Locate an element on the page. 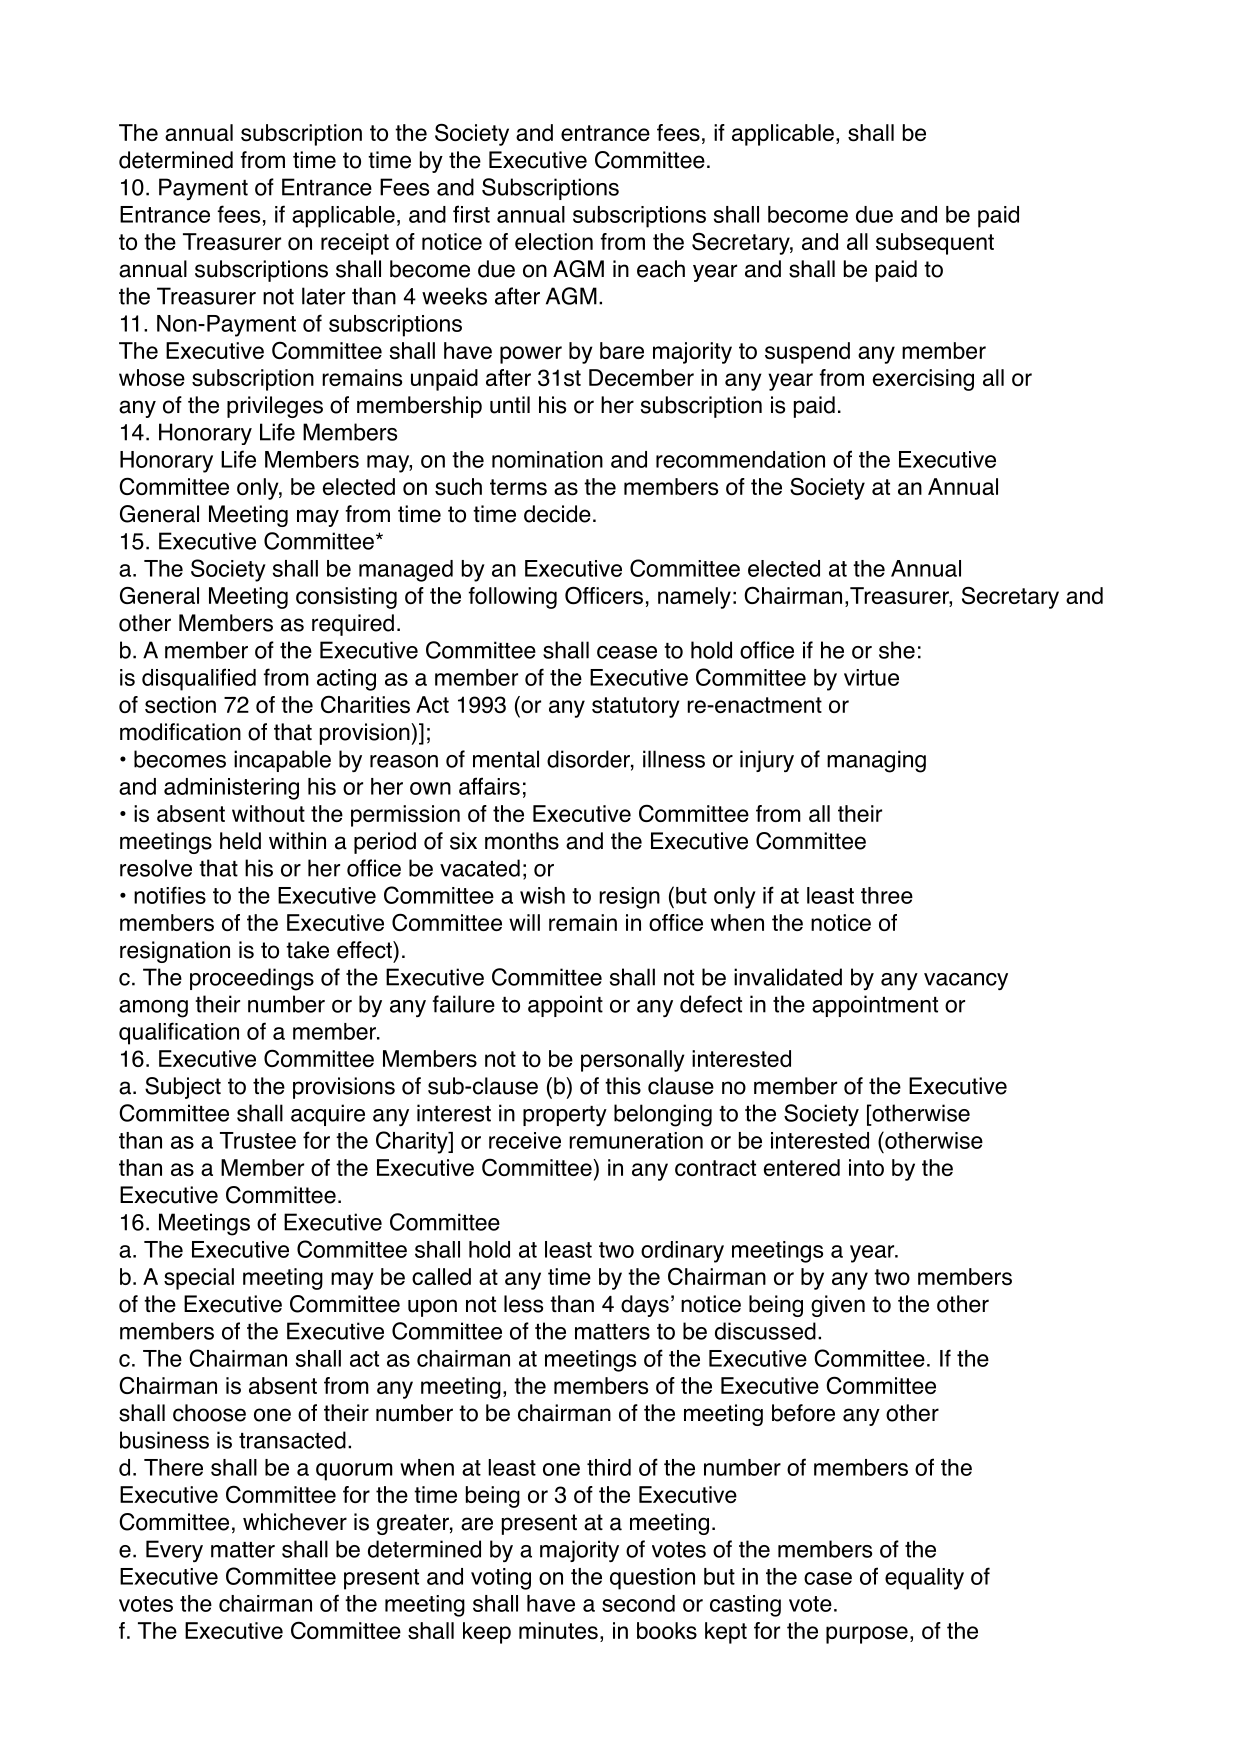 This image has height=1764, width=1247. given is located at coordinates (838, 1306).
